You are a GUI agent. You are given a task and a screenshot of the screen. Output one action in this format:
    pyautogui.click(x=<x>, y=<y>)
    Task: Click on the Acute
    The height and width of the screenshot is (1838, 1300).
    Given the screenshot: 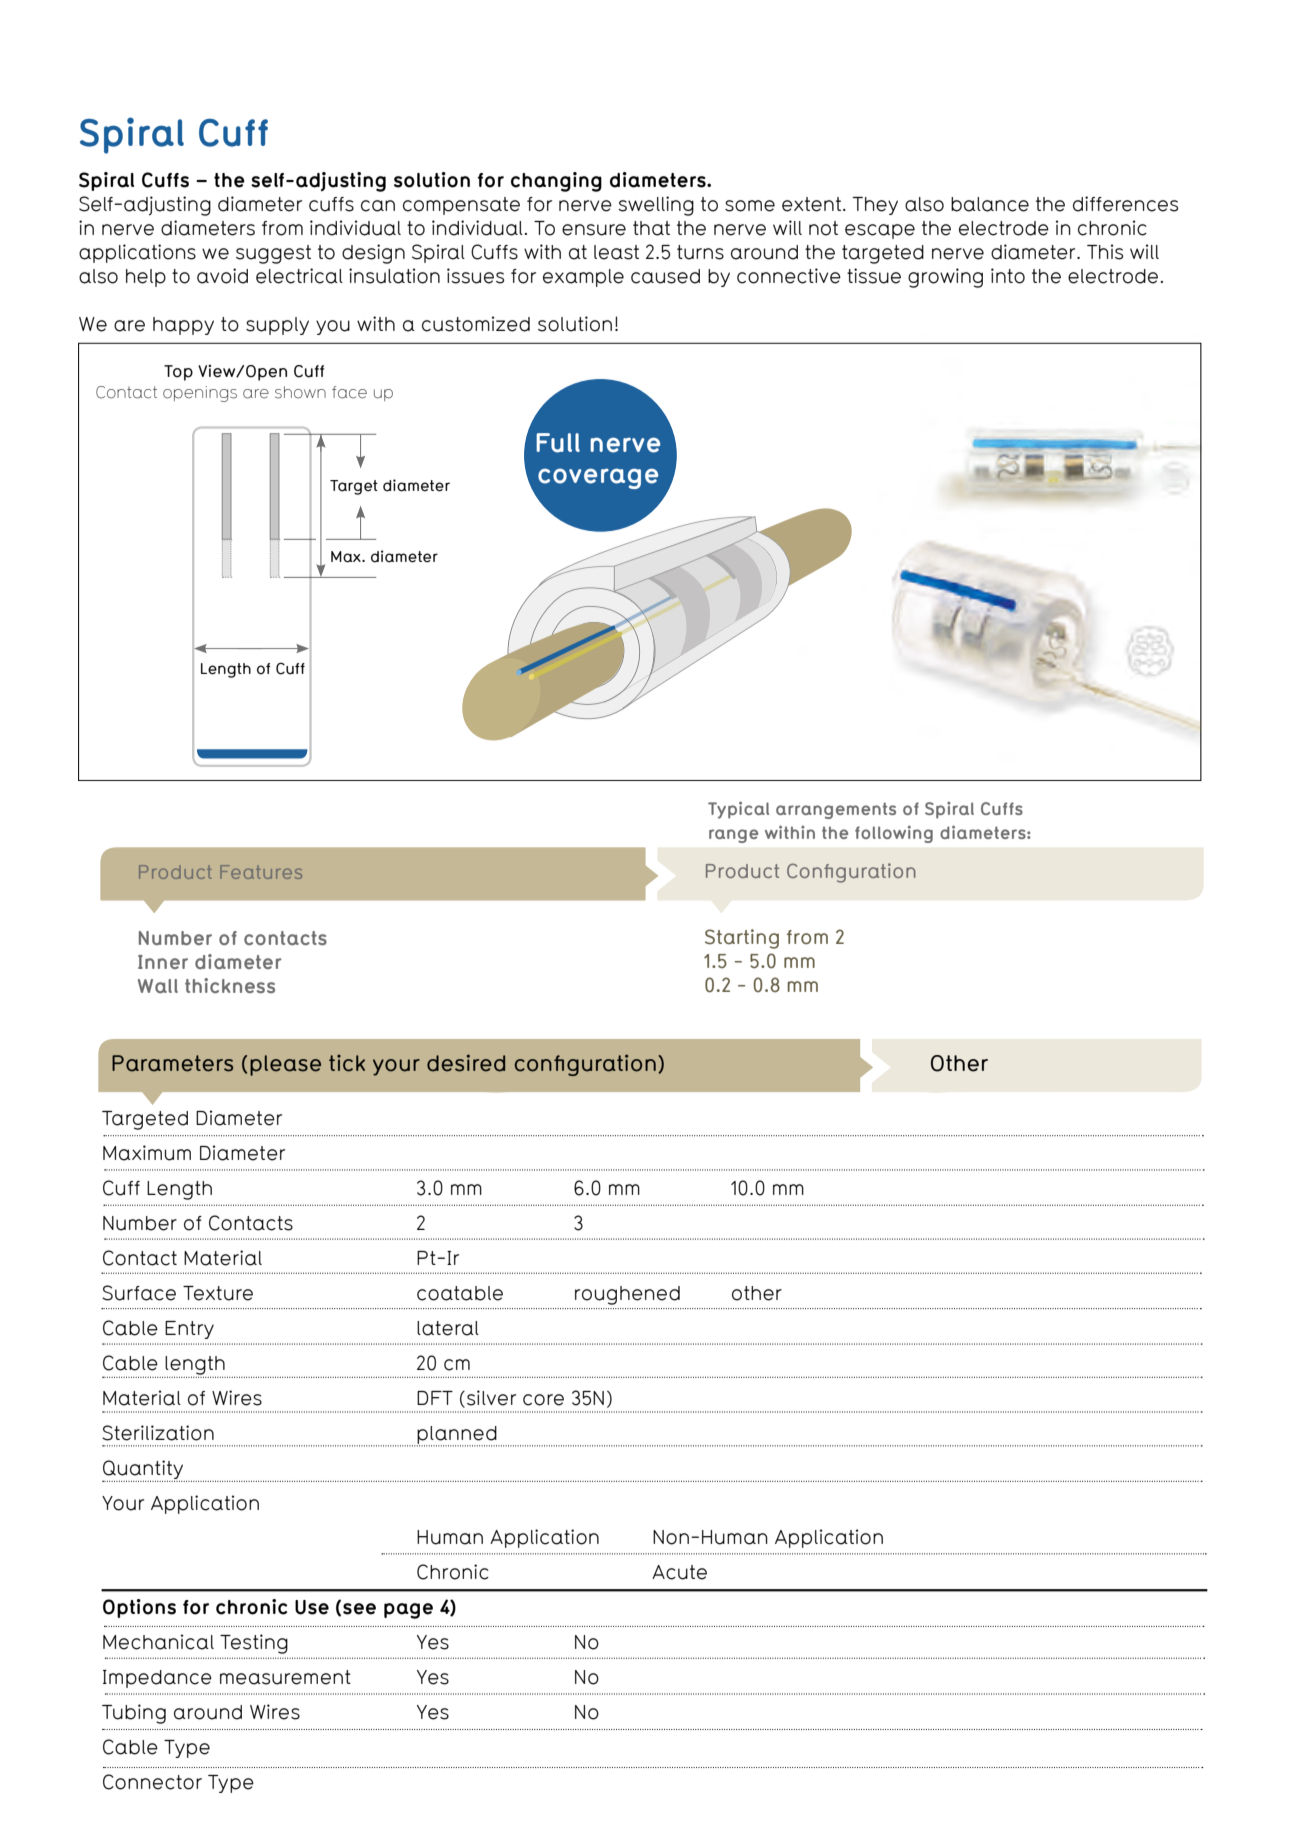 What is the action you would take?
    pyautogui.click(x=679, y=1572)
